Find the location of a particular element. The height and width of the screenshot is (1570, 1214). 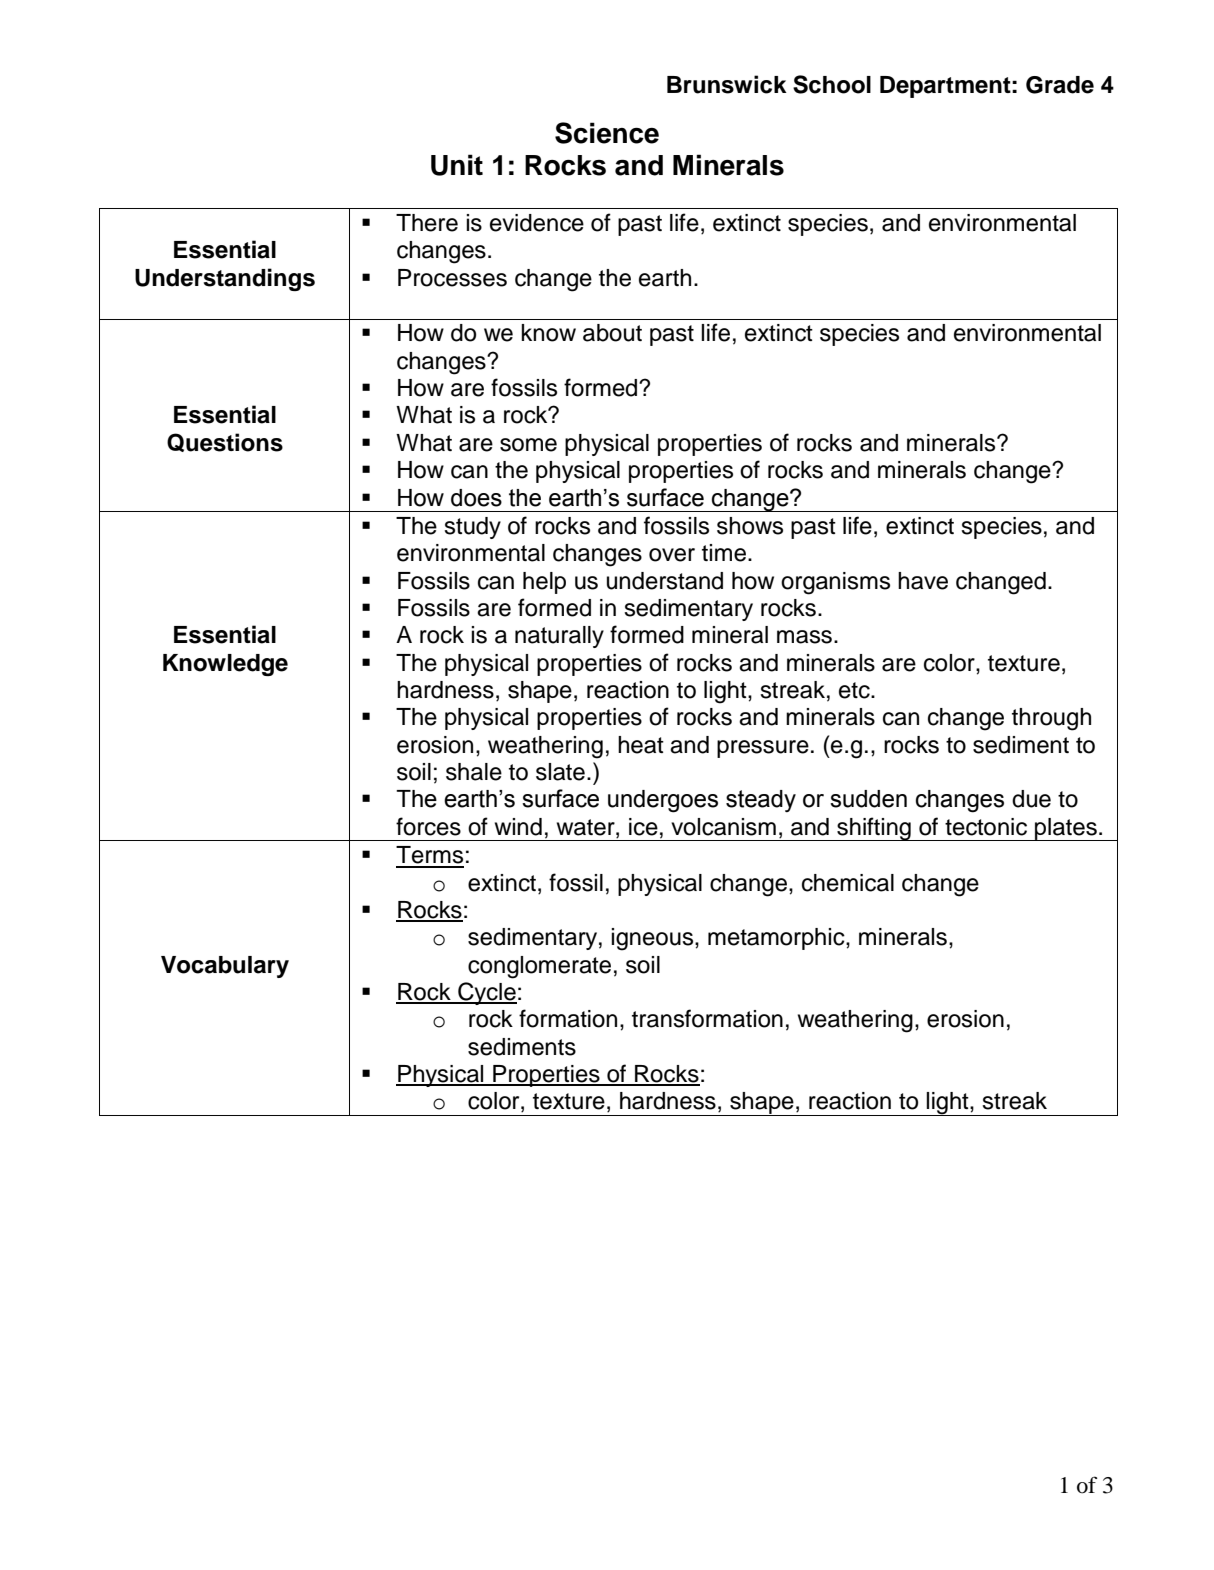

Vocabulary is located at coordinates (225, 967).
